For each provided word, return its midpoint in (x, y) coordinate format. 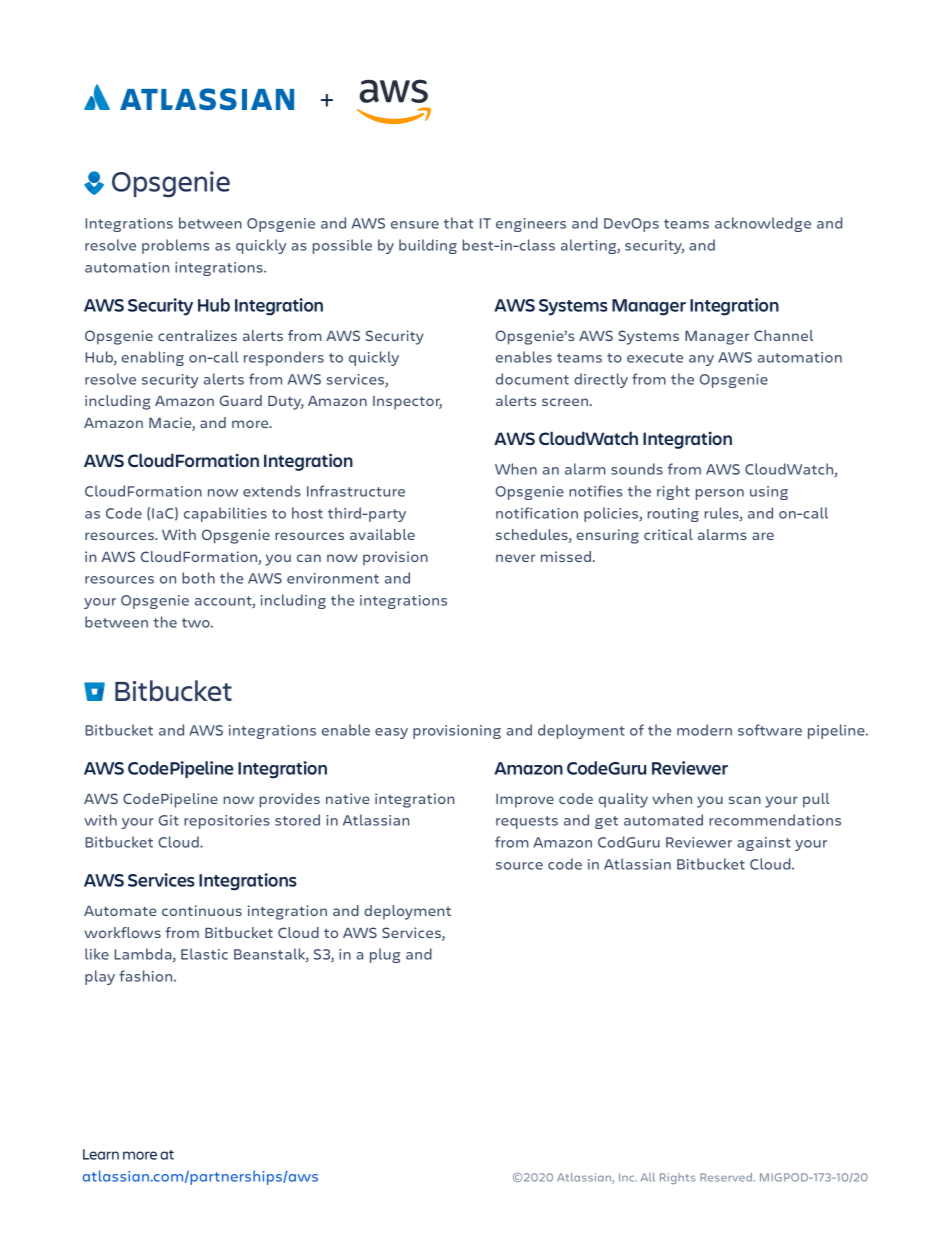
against (764, 844)
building (428, 246)
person (720, 494)
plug (385, 955)
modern (704, 730)
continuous (202, 910)
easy (391, 733)
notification (537, 513)
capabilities (225, 514)
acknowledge (763, 224)
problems (175, 246)
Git (169, 820)
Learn (101, 1154)
